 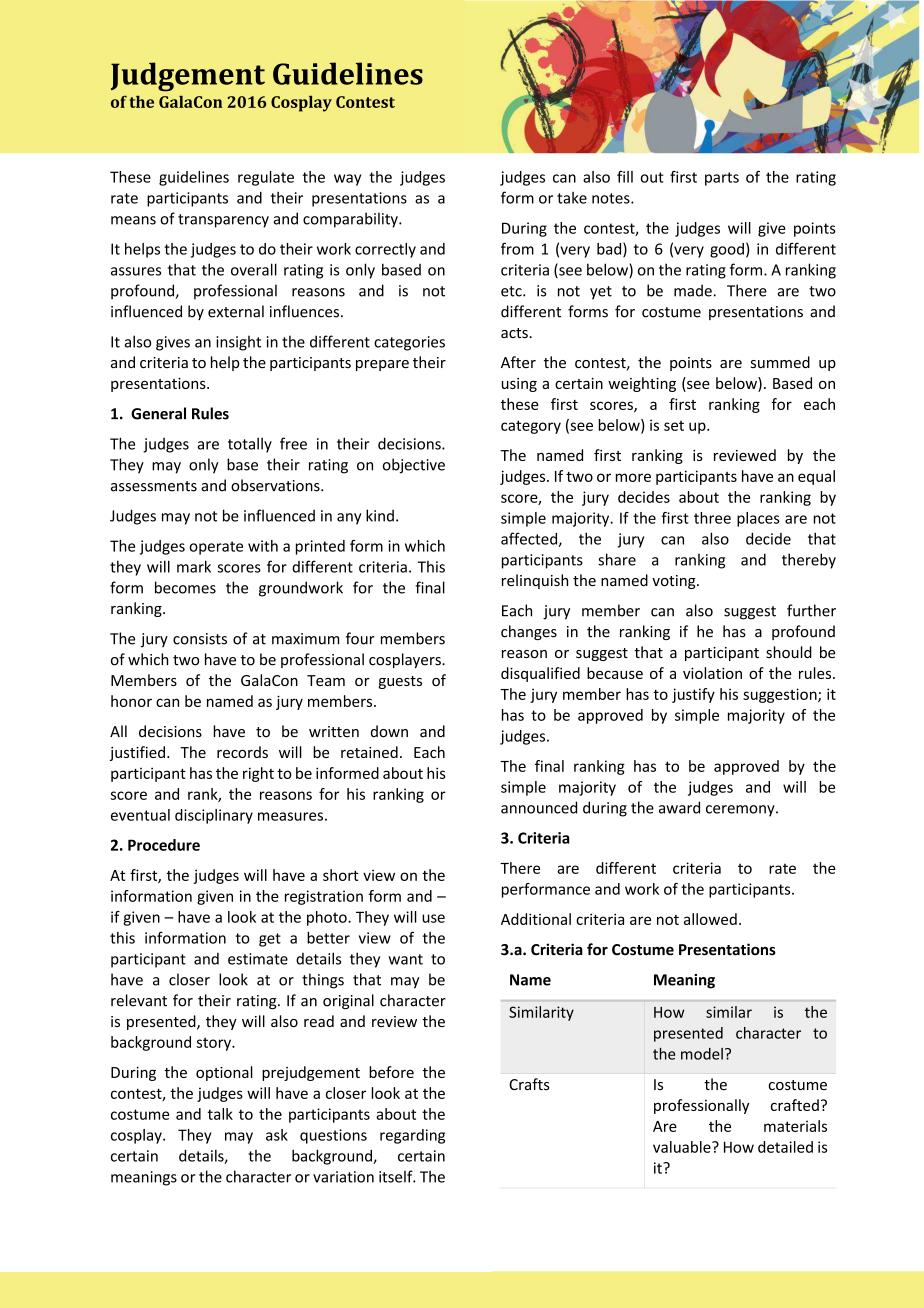 I want to click on get, so click(x=270, y=940).
